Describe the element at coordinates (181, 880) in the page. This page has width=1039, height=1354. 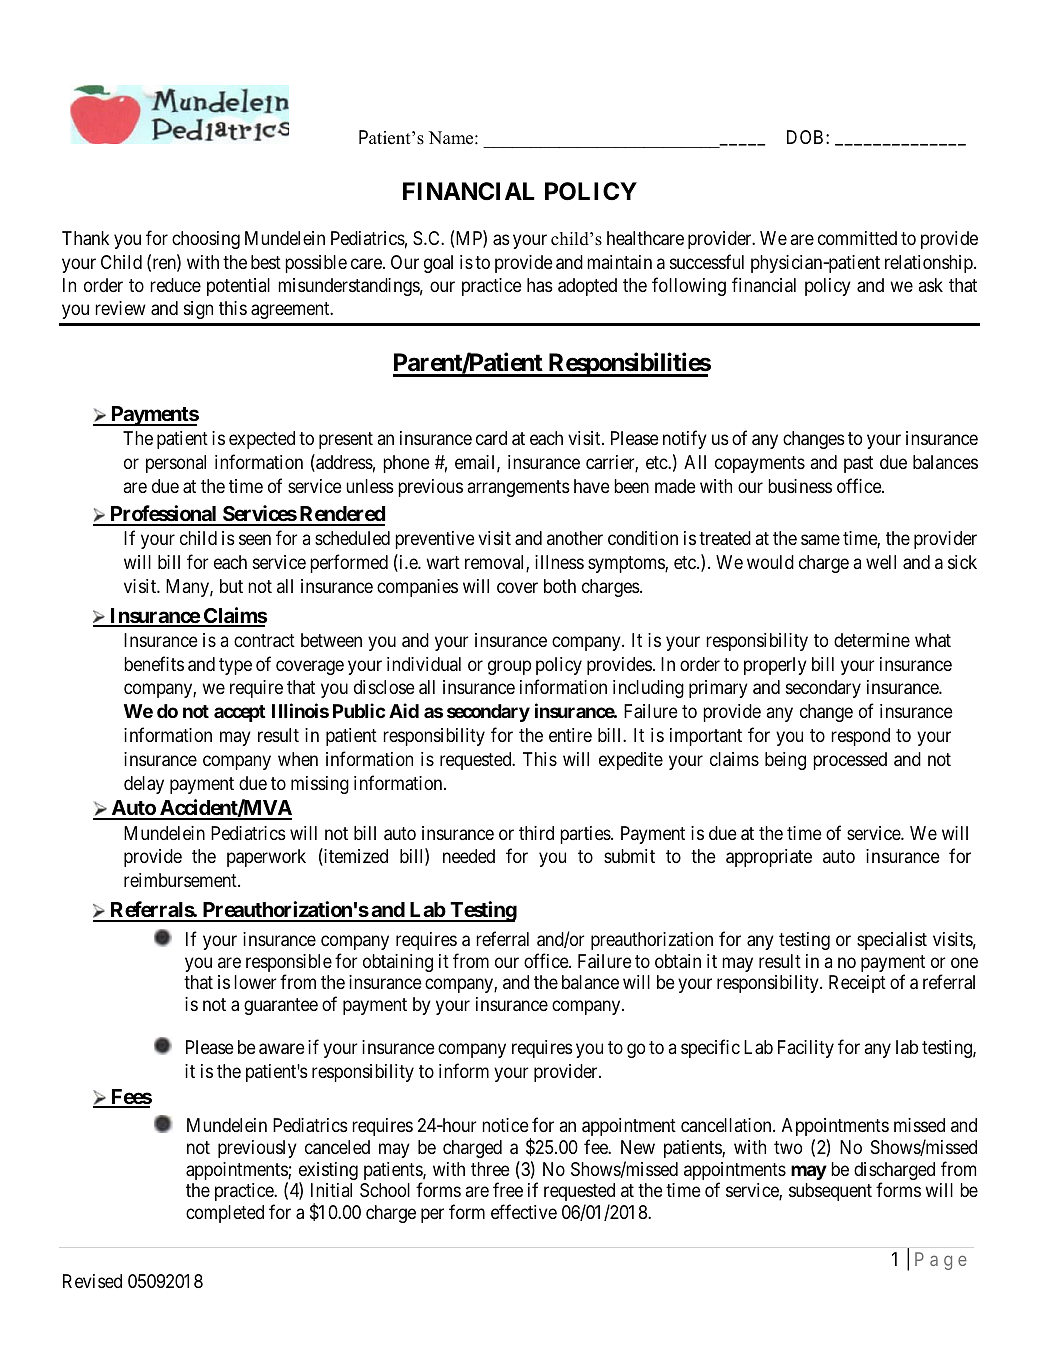
I see `reimbursement` at that location.
